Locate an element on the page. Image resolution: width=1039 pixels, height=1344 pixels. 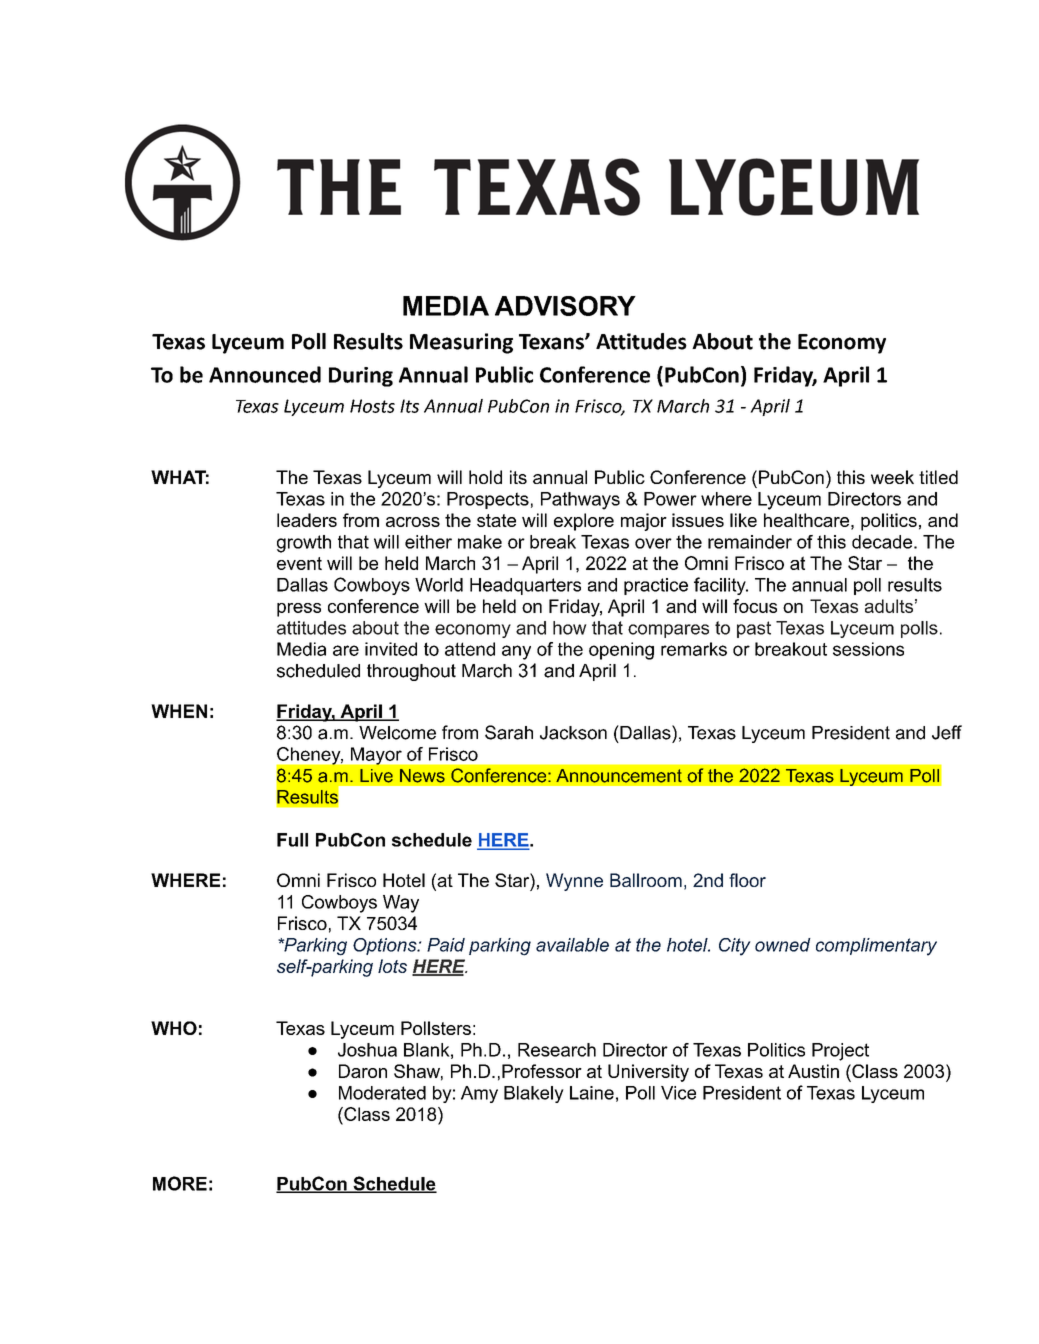
Options is located at coordinates (386, 946).
